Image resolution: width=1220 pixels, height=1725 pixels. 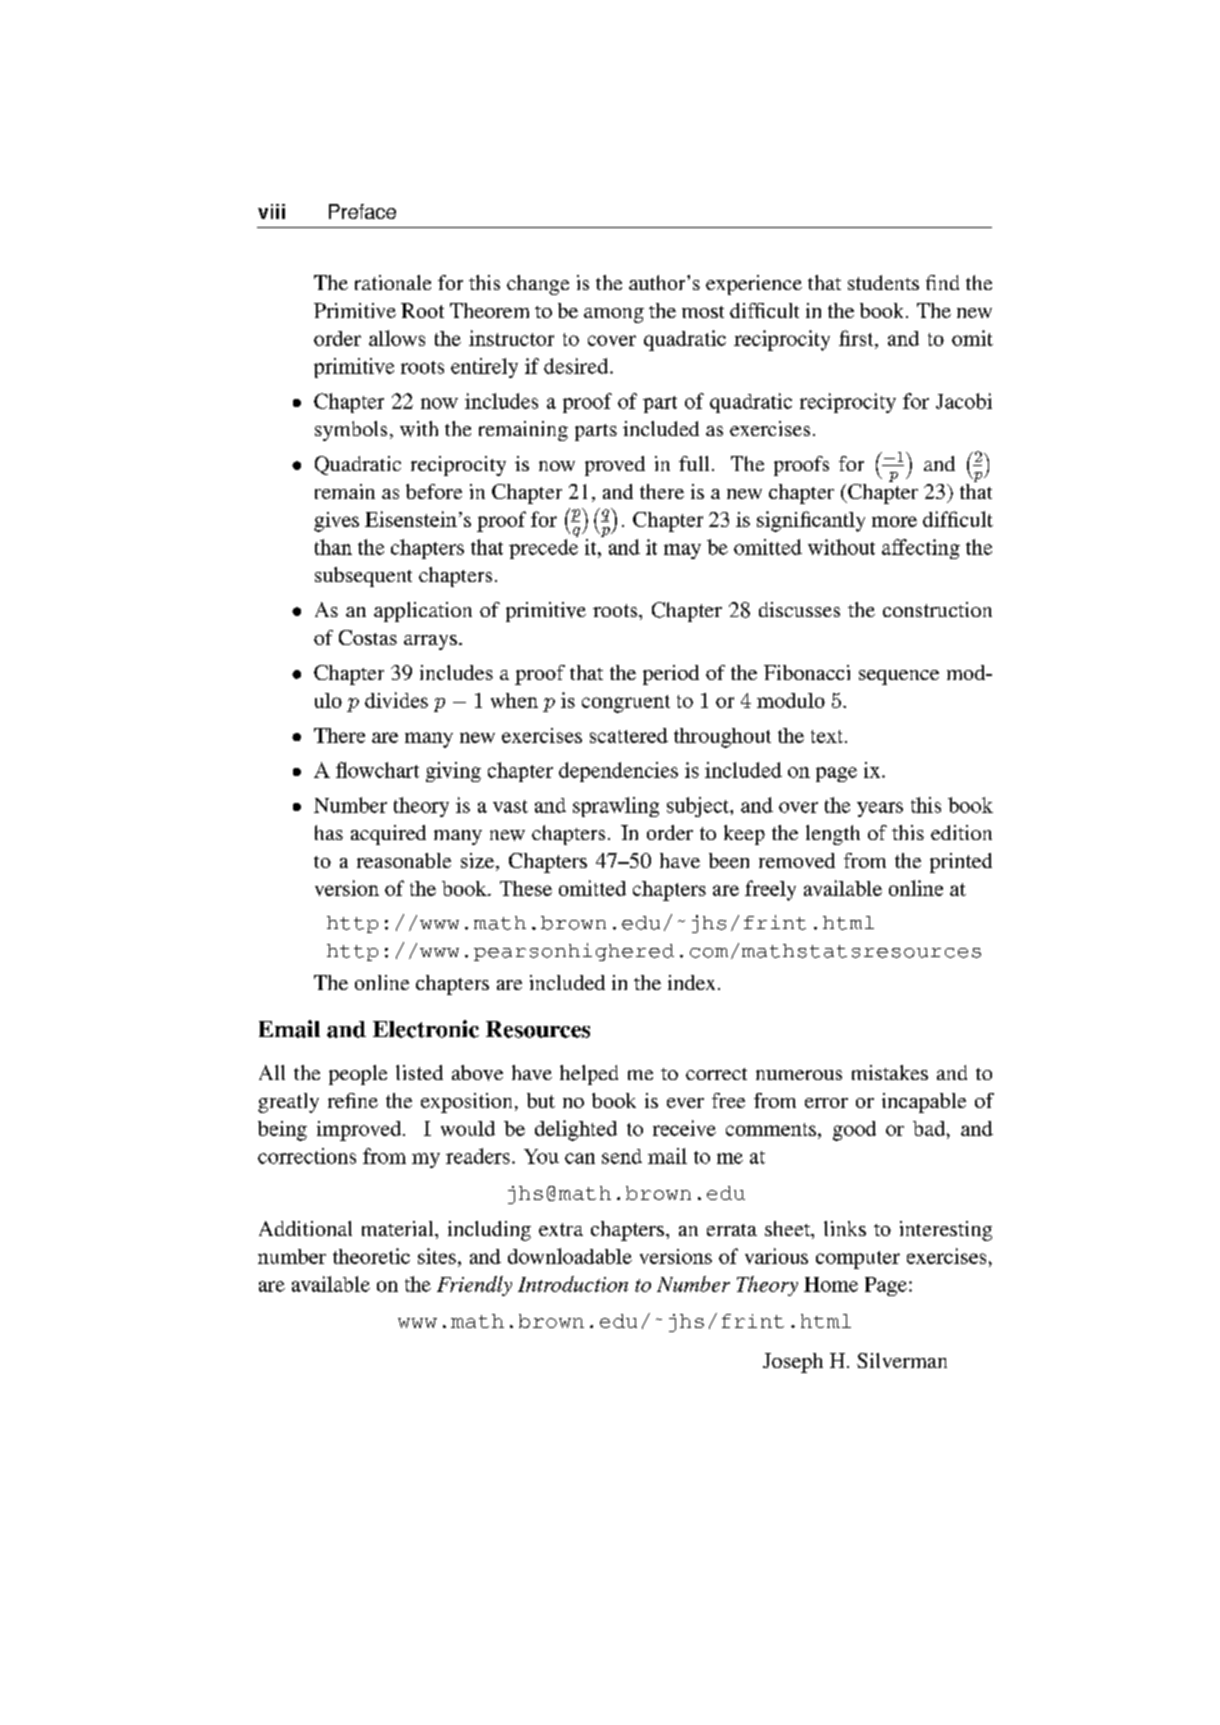 I want to click on among, so click(x=614, y=315).
